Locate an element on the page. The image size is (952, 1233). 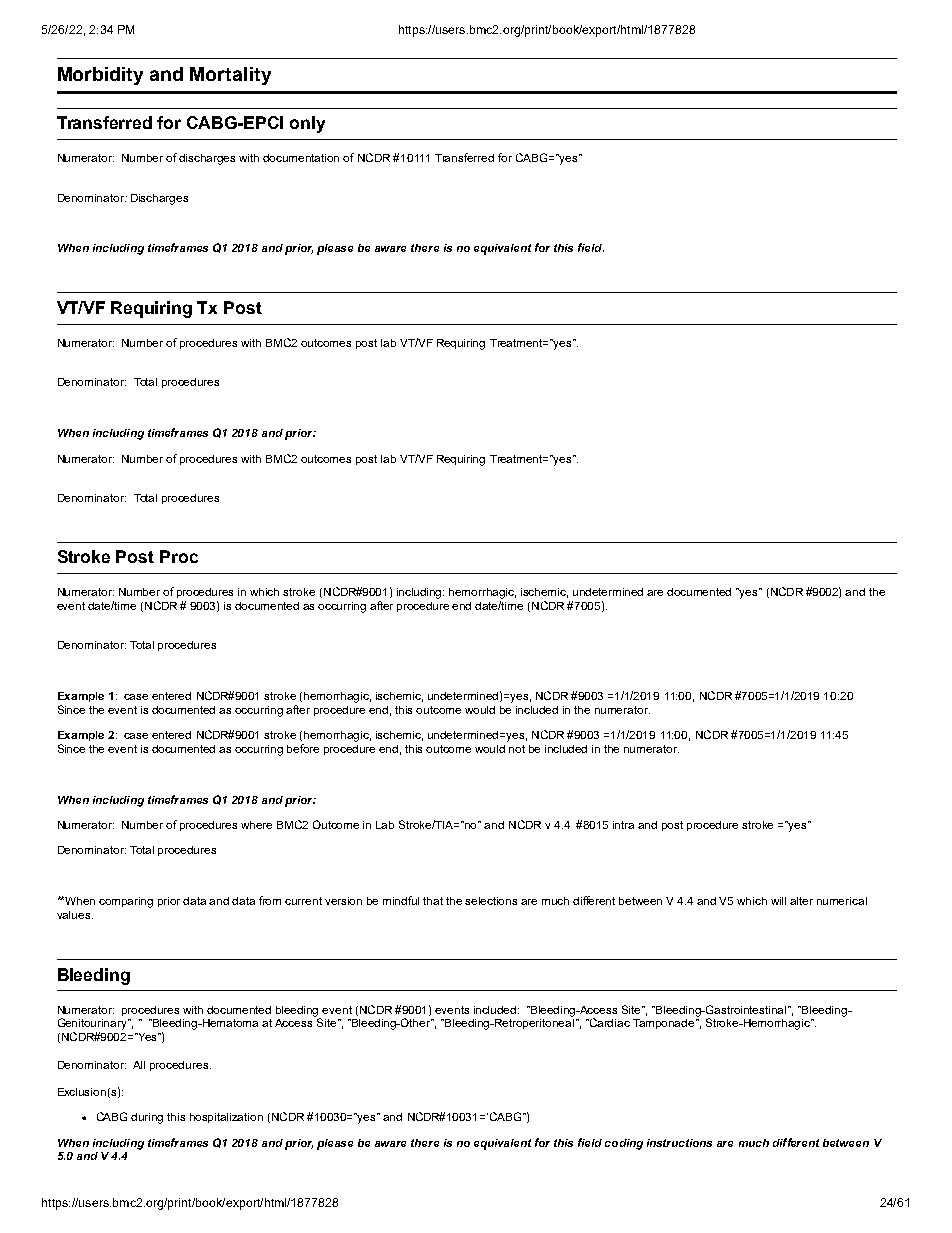
that is located at coordinates (433, 901).
